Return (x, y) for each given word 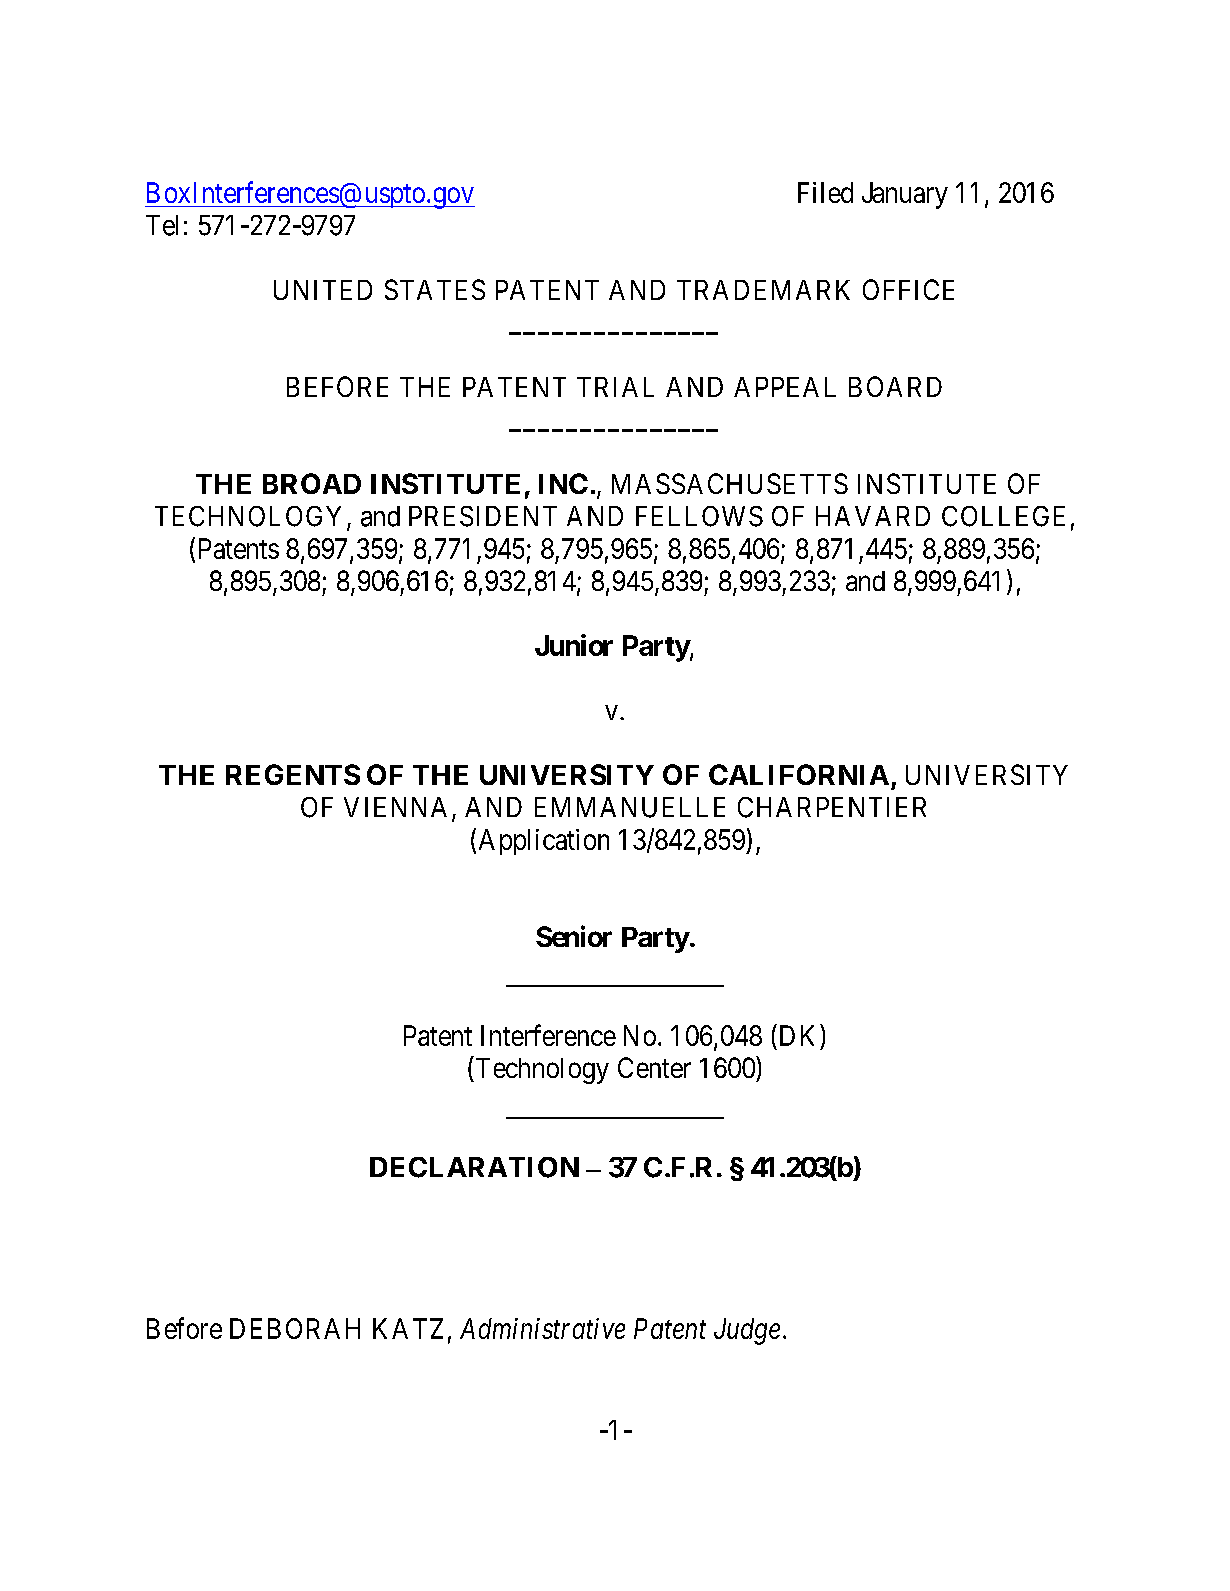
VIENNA (395, 807)
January (905, 195)
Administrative (542, 1328)
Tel (162, 225)
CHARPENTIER (832, 807)
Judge (747, 1331)
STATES (435, 289)
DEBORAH (295, 1328)
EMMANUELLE (630, 807)
